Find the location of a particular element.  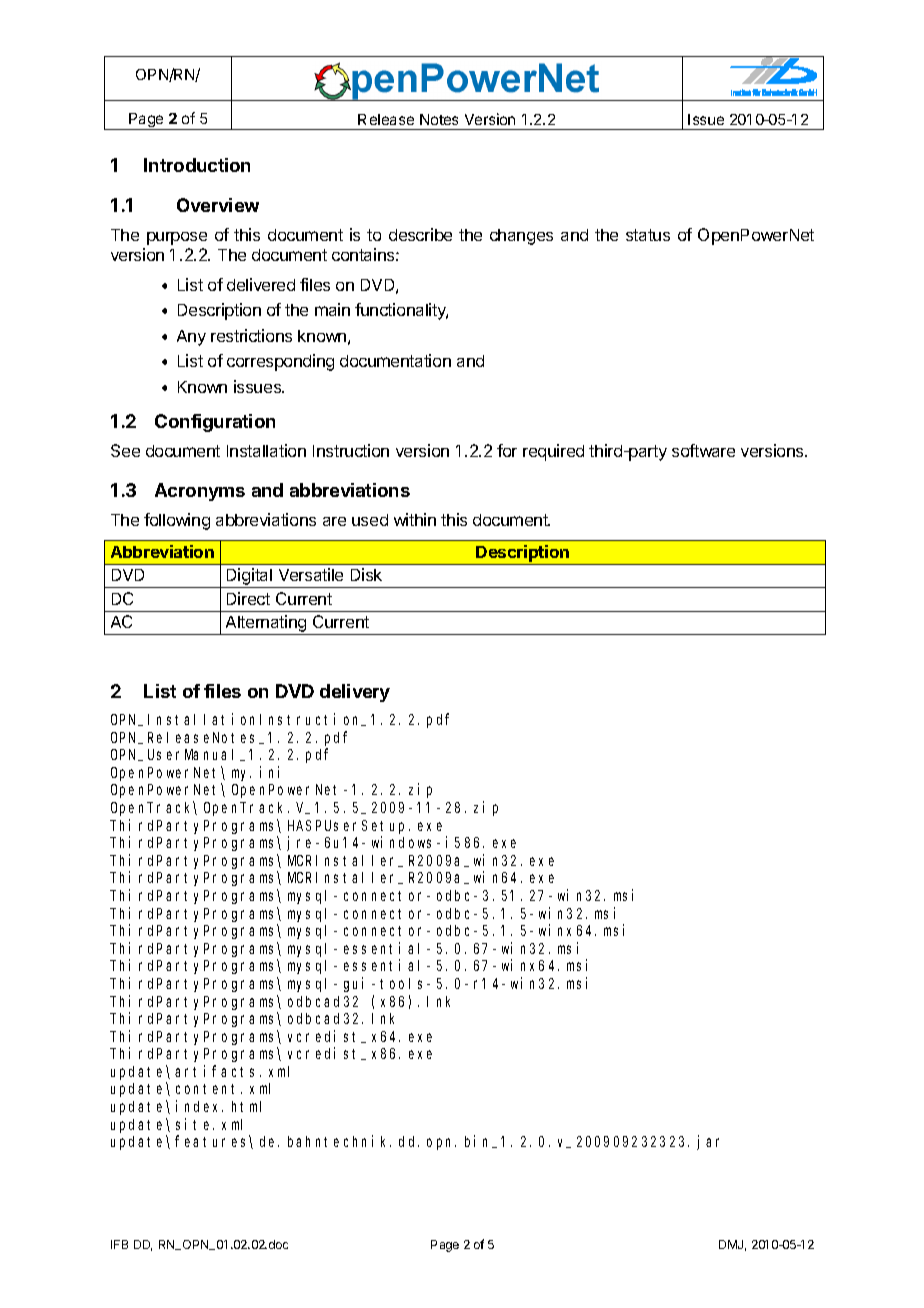

describe is located at coordinates (420, 234).
